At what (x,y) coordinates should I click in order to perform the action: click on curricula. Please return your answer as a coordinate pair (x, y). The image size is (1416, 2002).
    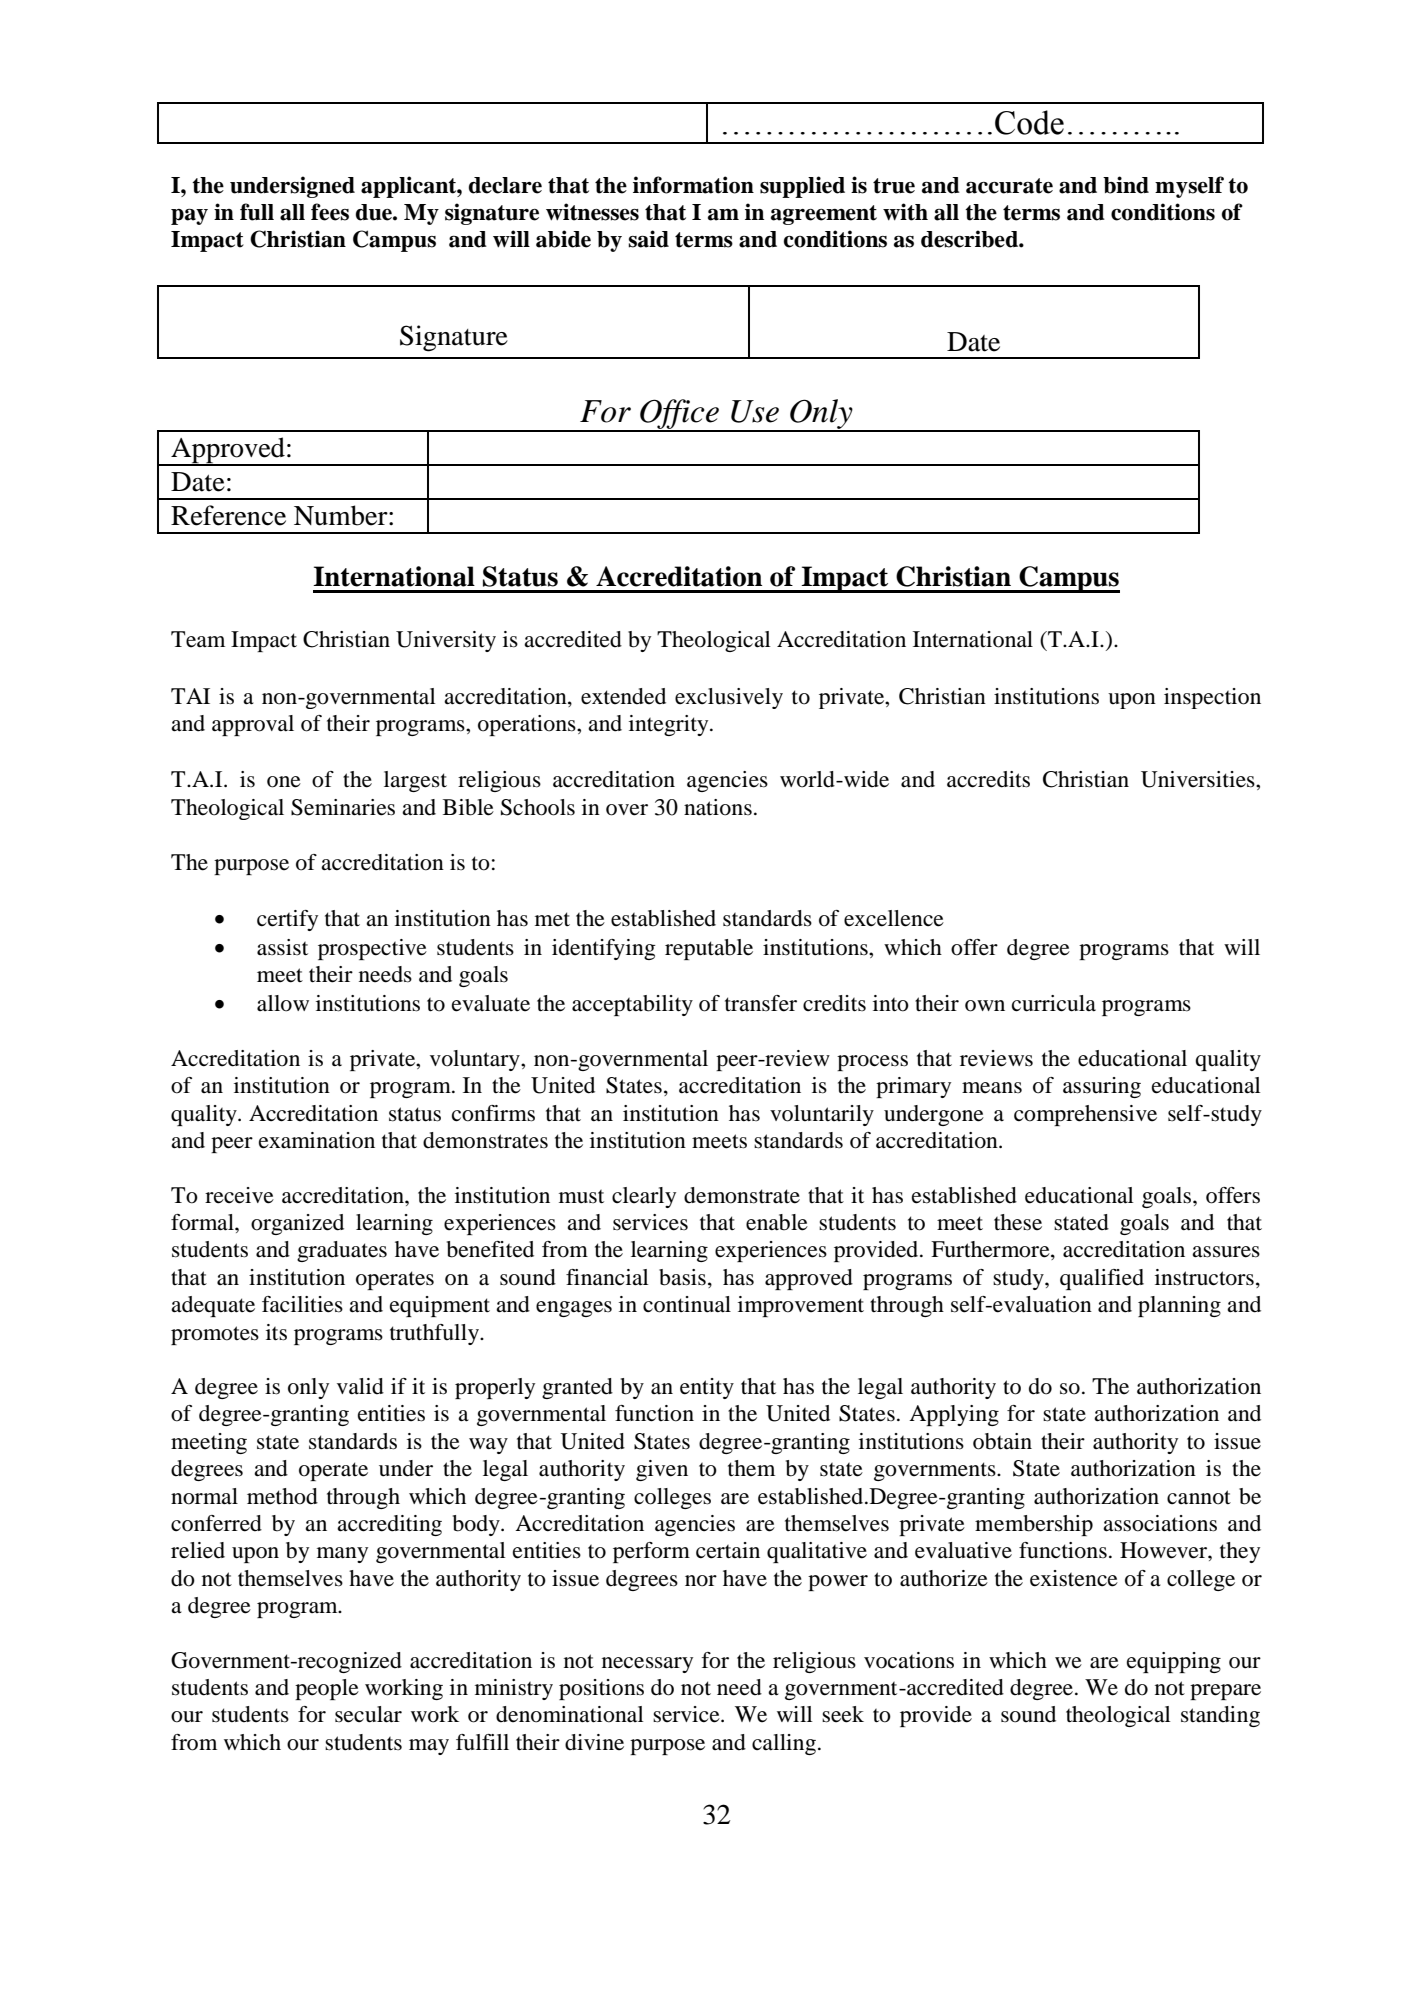
    Looking at the image, I should click on (1054, 1003).
